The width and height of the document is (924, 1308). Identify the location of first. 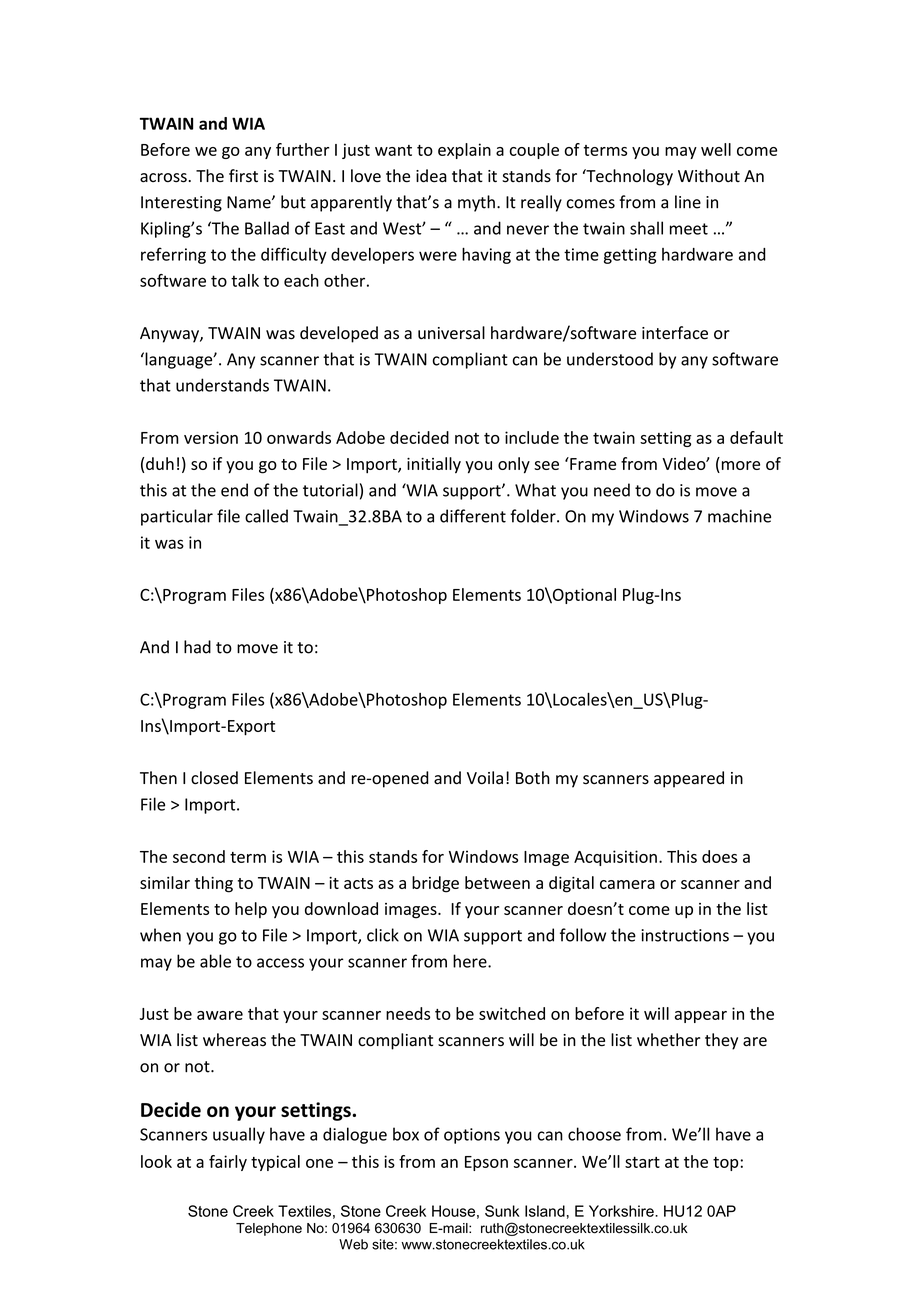
(243, 176).
